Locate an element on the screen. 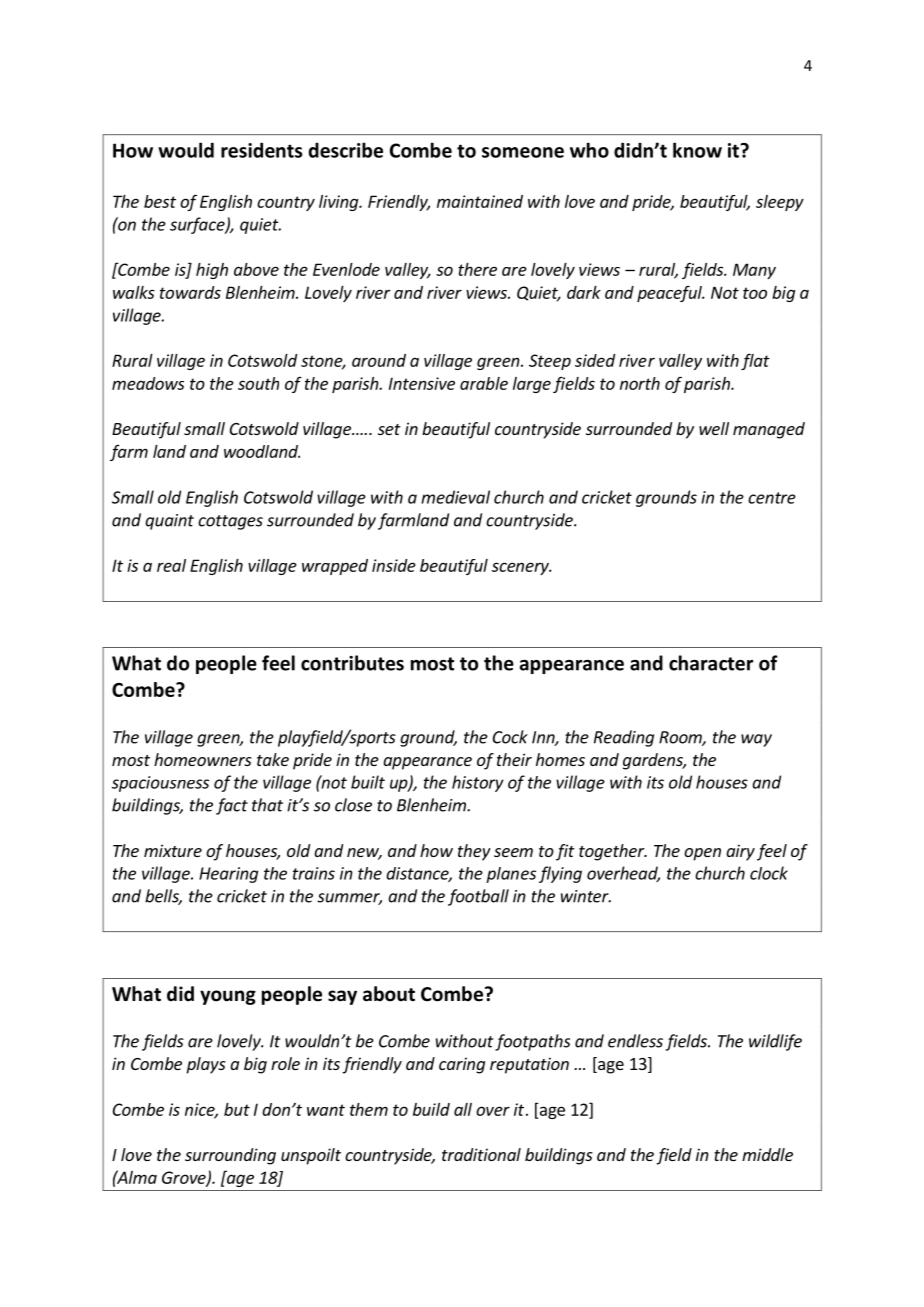 The image size is (924, 1307). surrounding is located at coordinates (230, 1156).
